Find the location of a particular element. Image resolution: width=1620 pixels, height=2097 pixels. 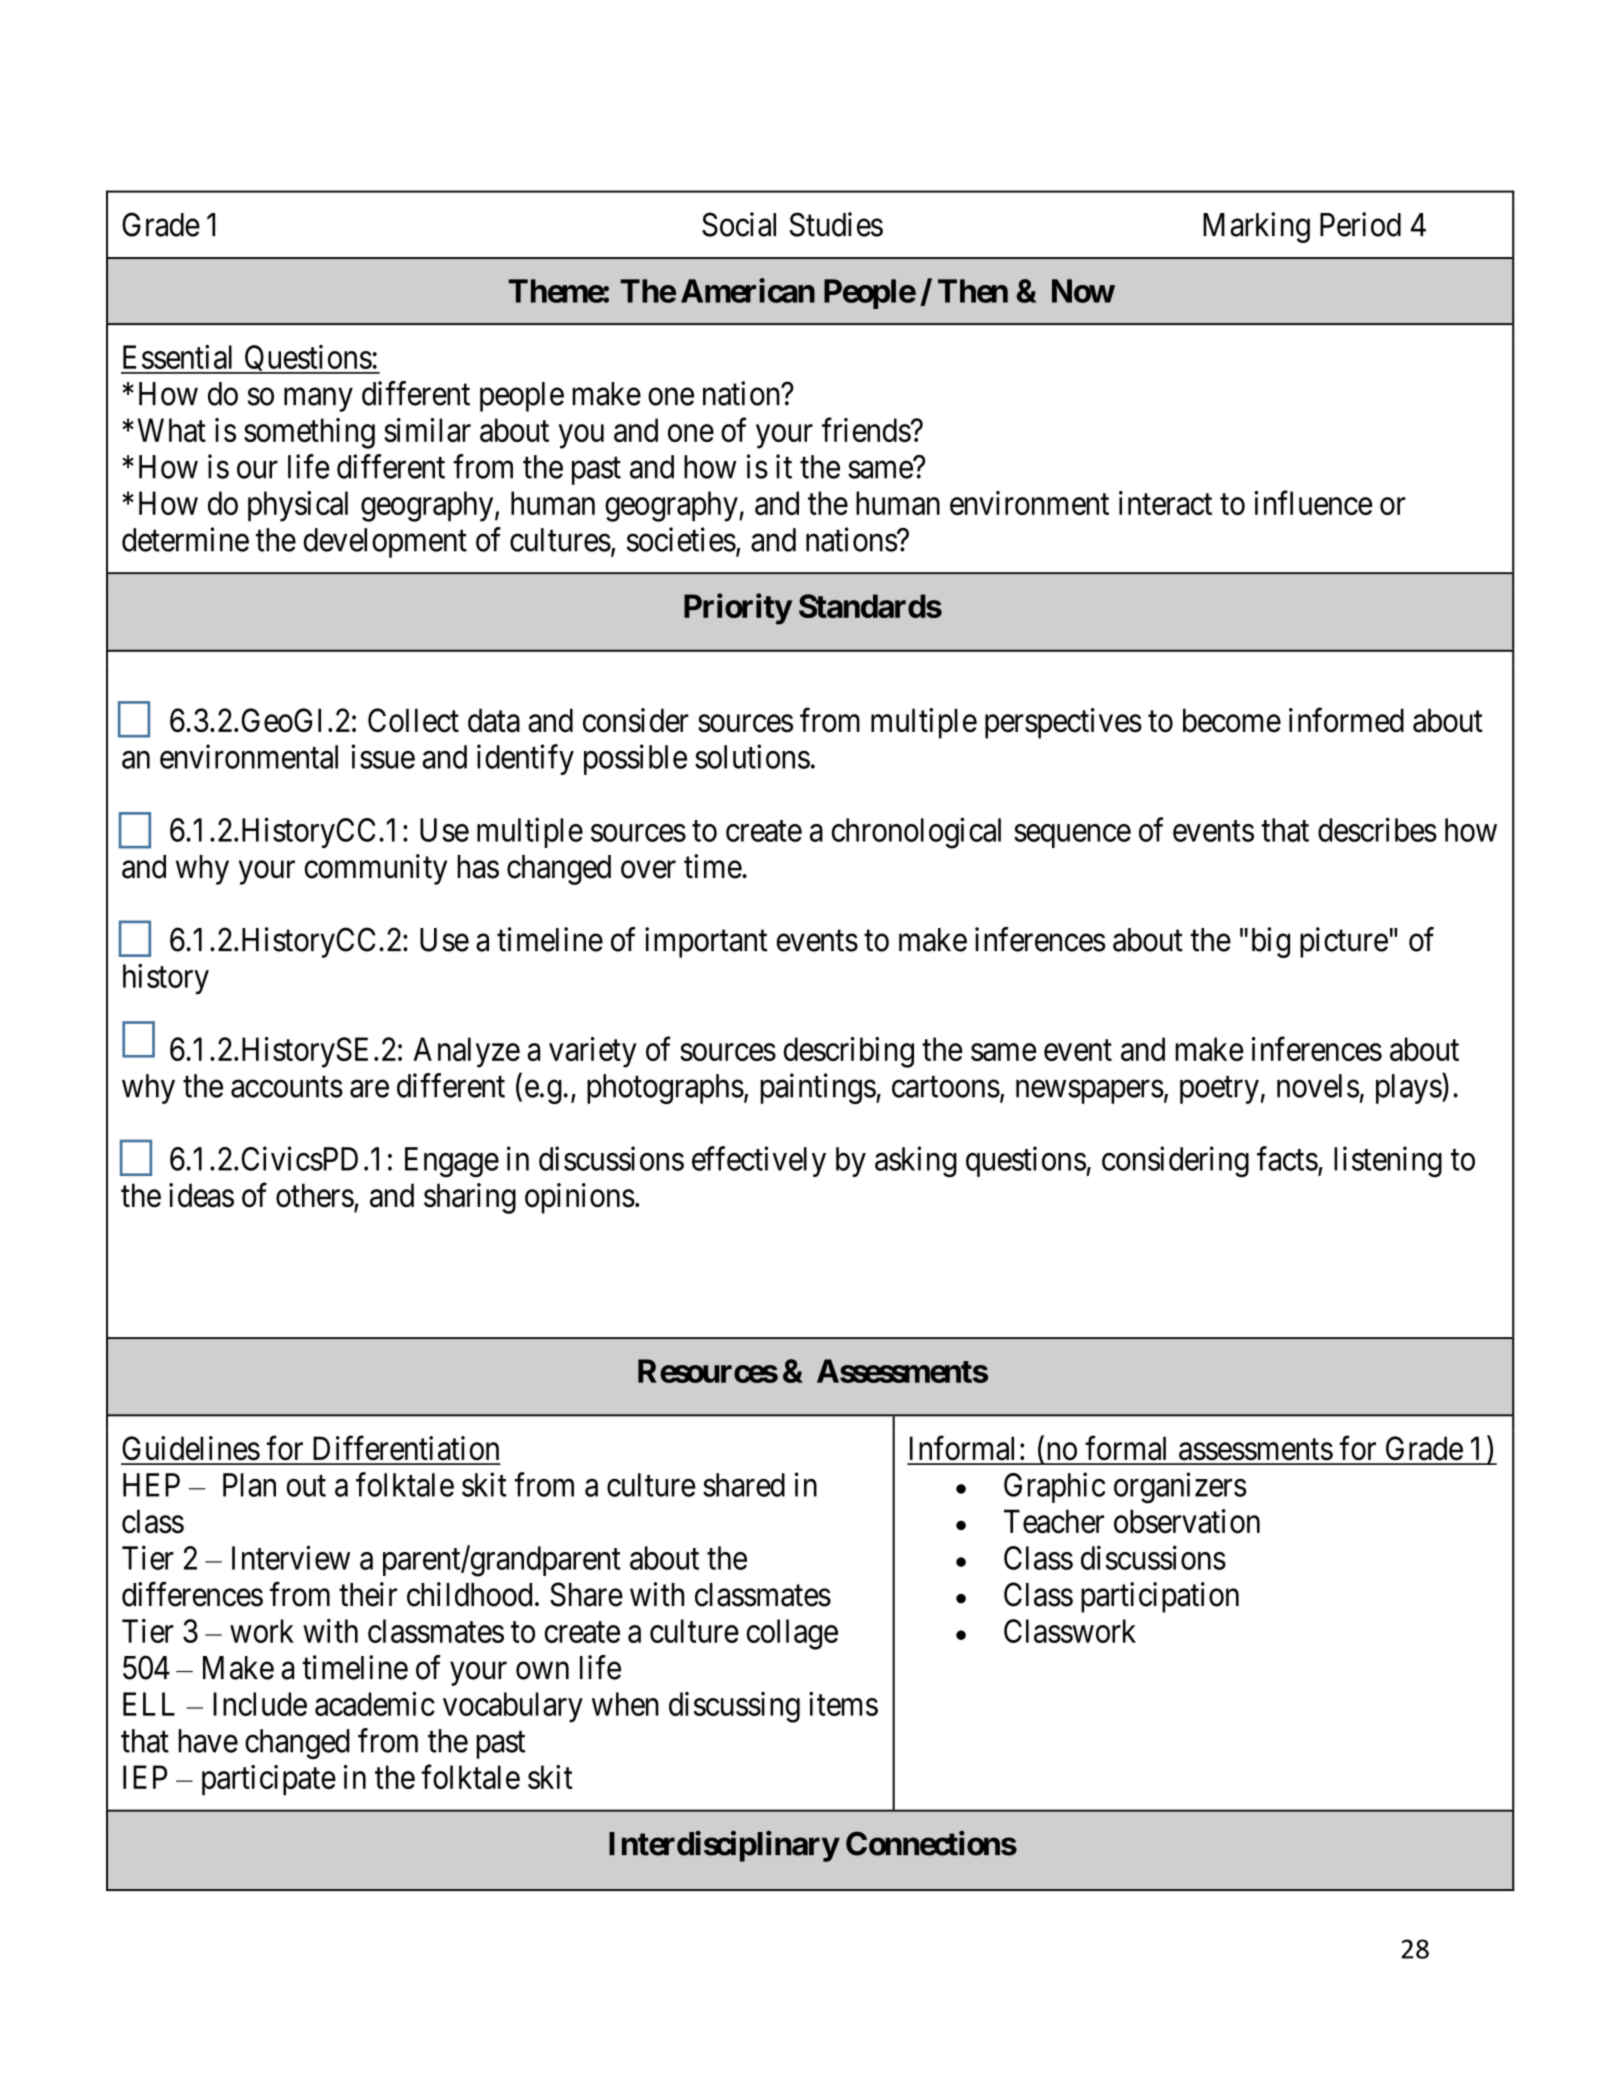

big is located at coordinates (1271, 942).
